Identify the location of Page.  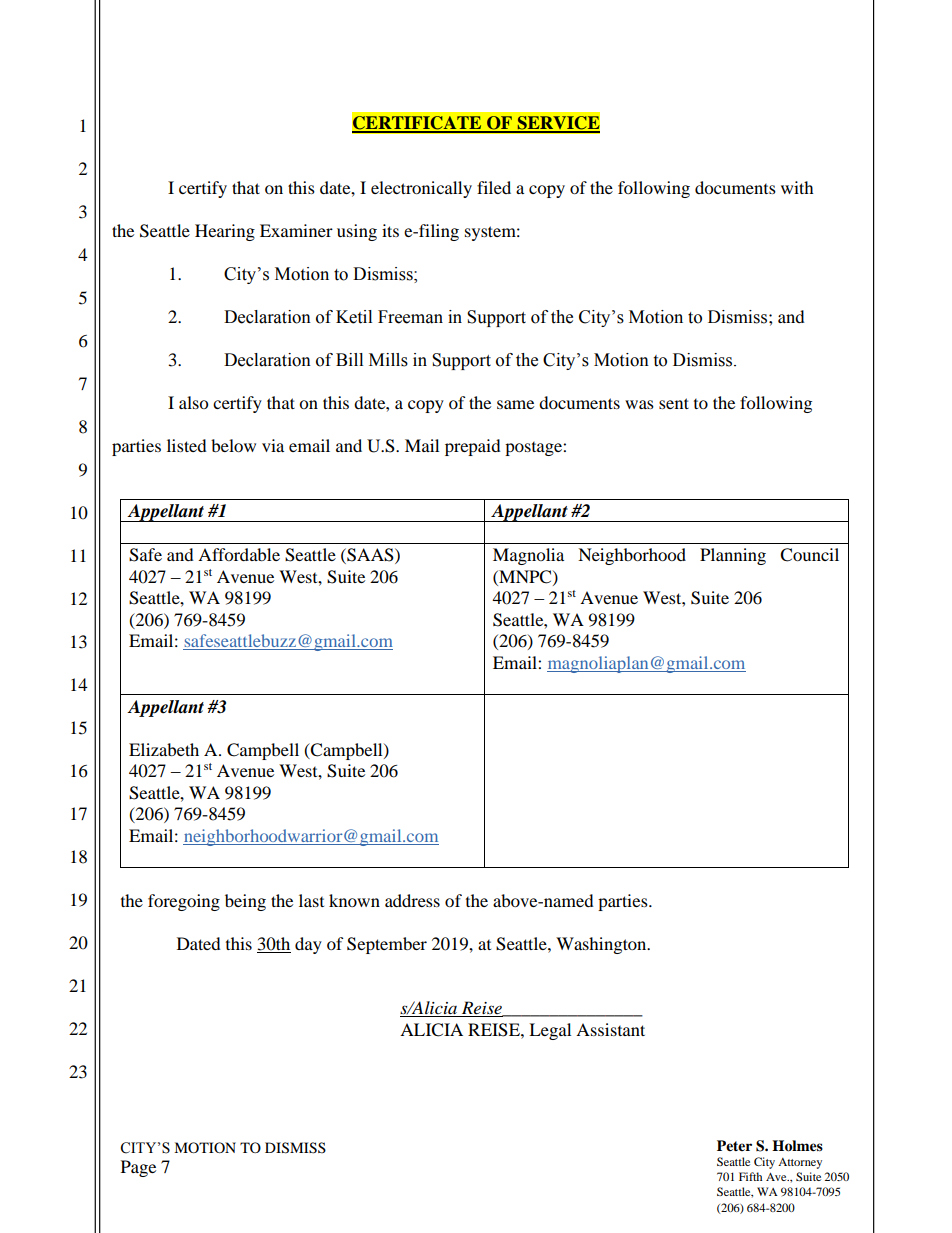
(138, 1168).
